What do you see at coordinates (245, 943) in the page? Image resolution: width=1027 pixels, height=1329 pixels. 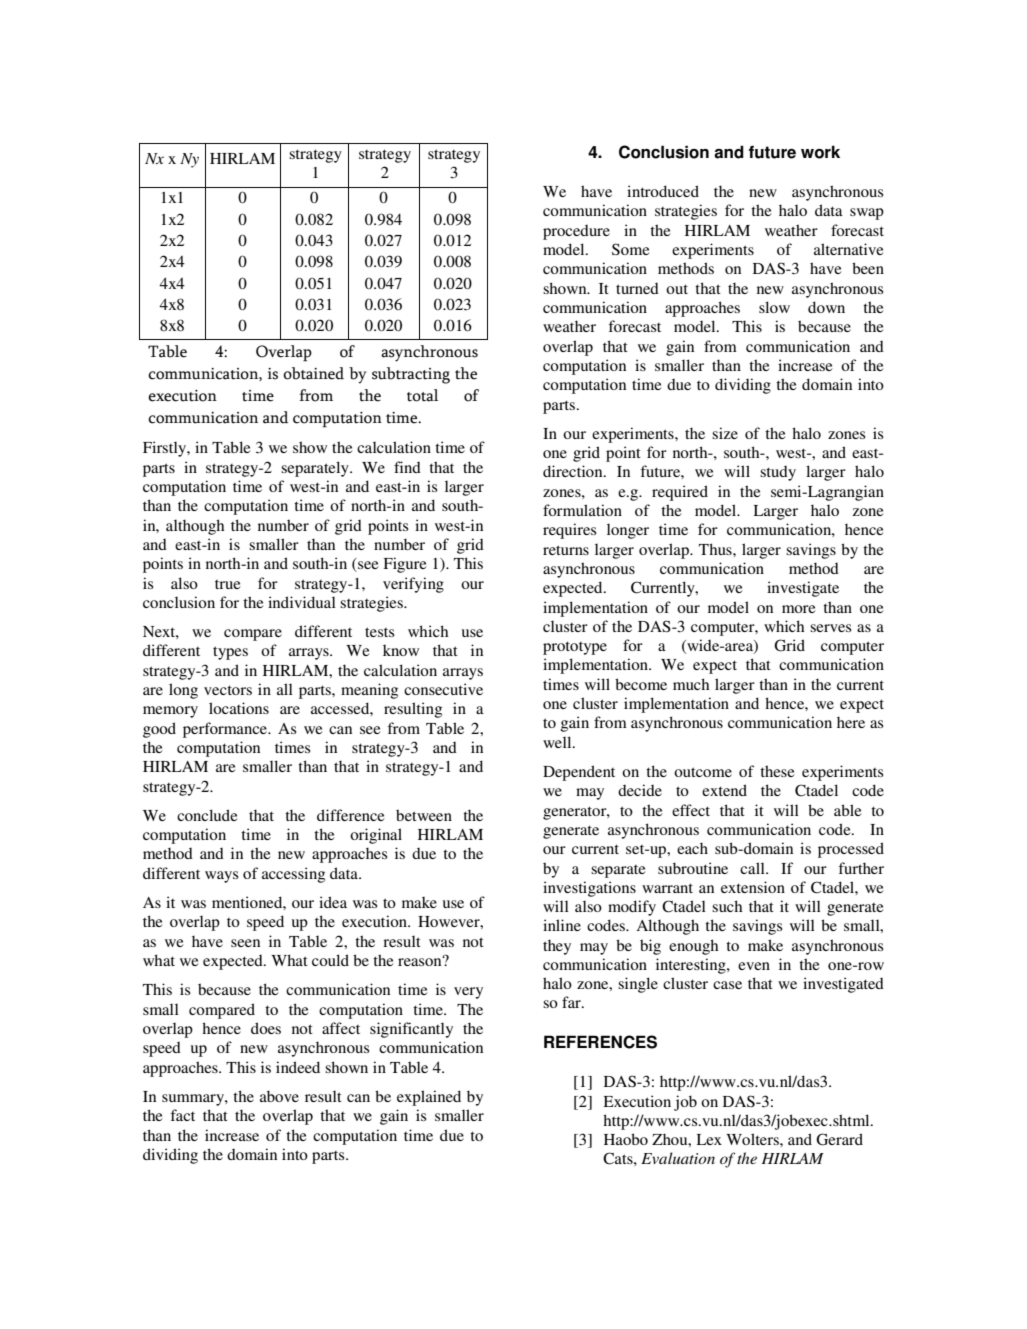 I see `seen` at bounding box center [245, 943].
